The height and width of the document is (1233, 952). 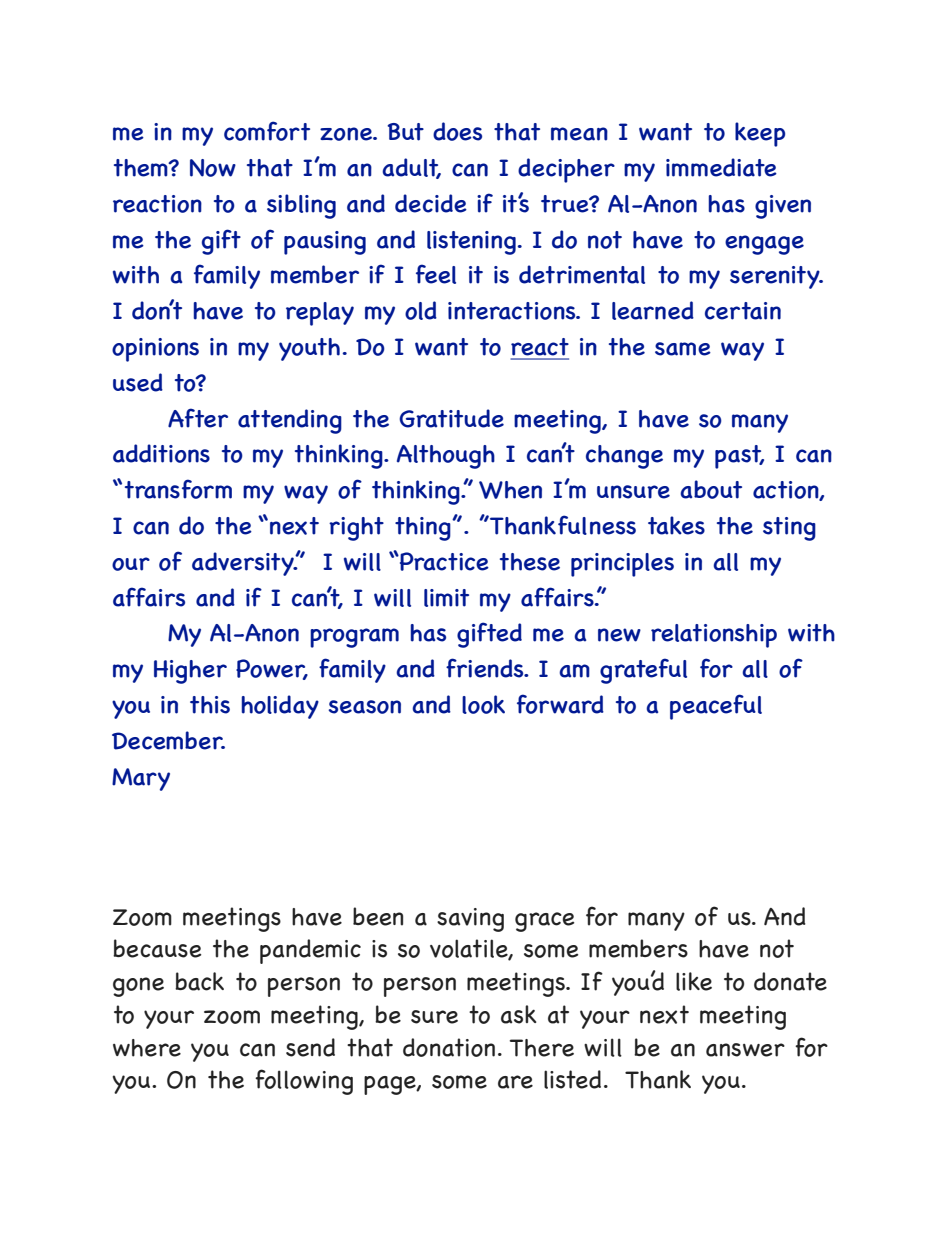 What do you see at coordinates (457, 131) in the document?
I see `does` at bounding box center [457, 131].
